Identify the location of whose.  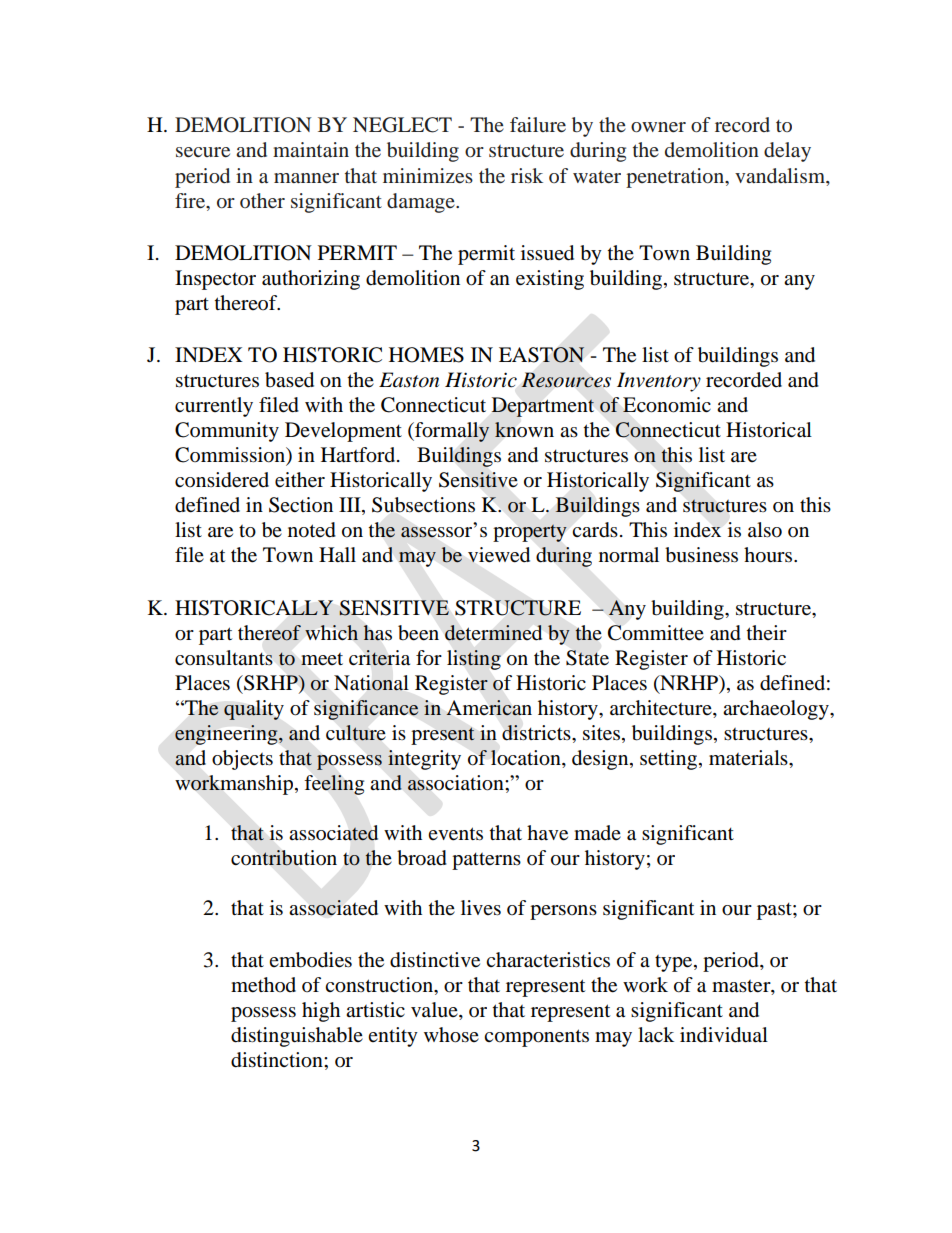
(451, 1035).
